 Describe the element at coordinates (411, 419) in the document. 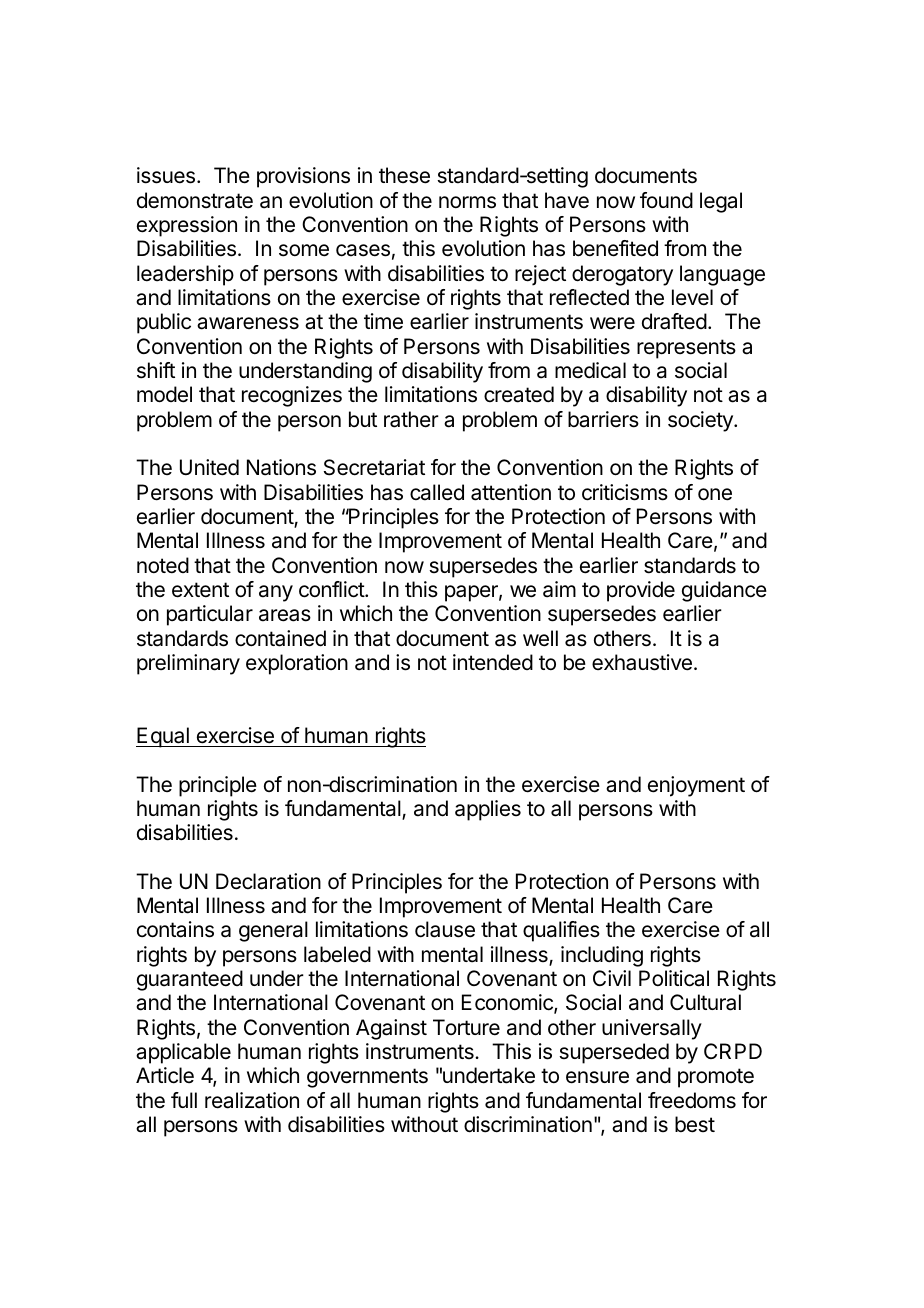

I see `rather` at that location.
